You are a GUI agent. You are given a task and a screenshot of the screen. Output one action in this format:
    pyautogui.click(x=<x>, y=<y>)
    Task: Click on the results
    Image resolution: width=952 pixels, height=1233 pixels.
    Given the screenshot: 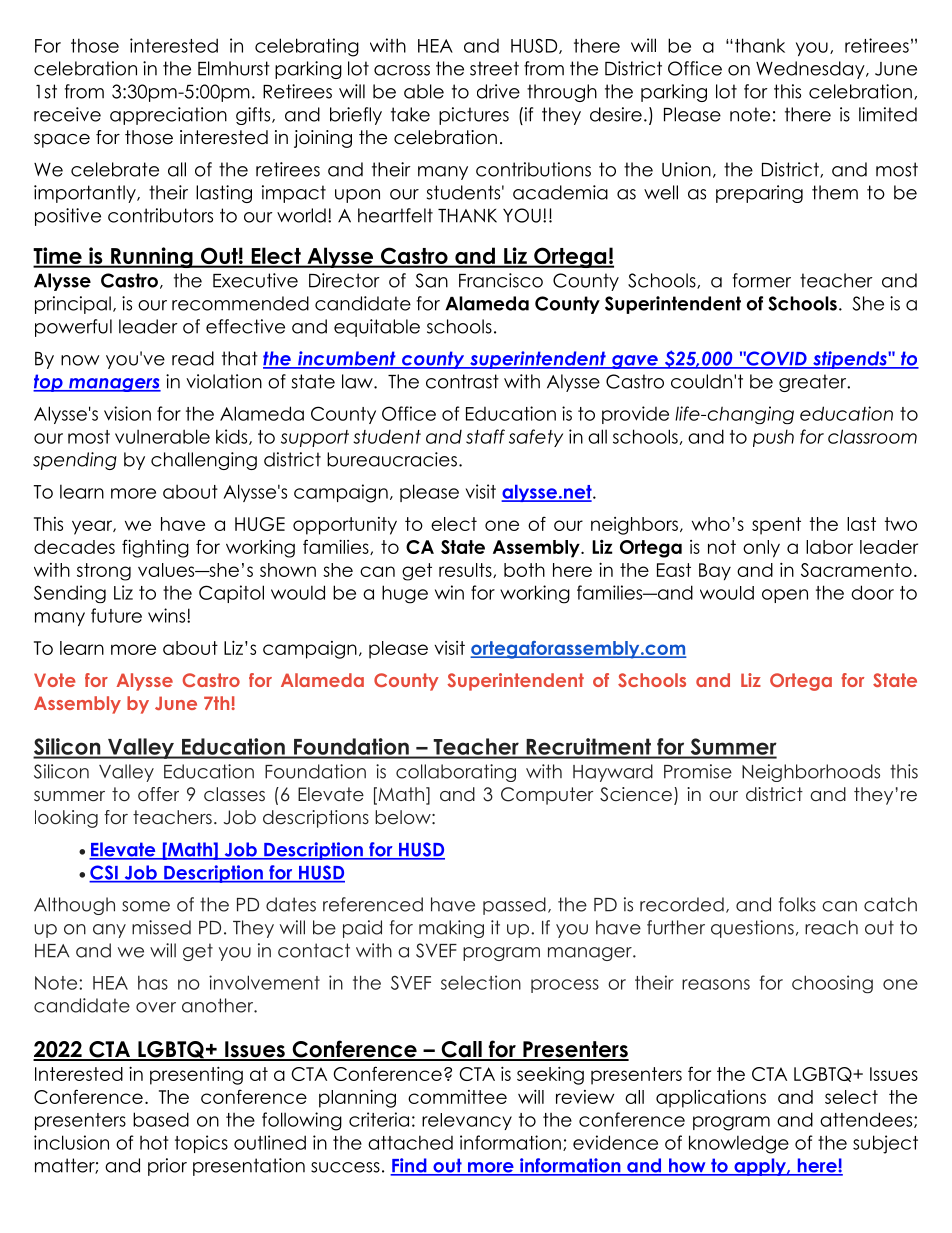 What is the action you would take?
    pyautogui.click(x=466, y=570)
